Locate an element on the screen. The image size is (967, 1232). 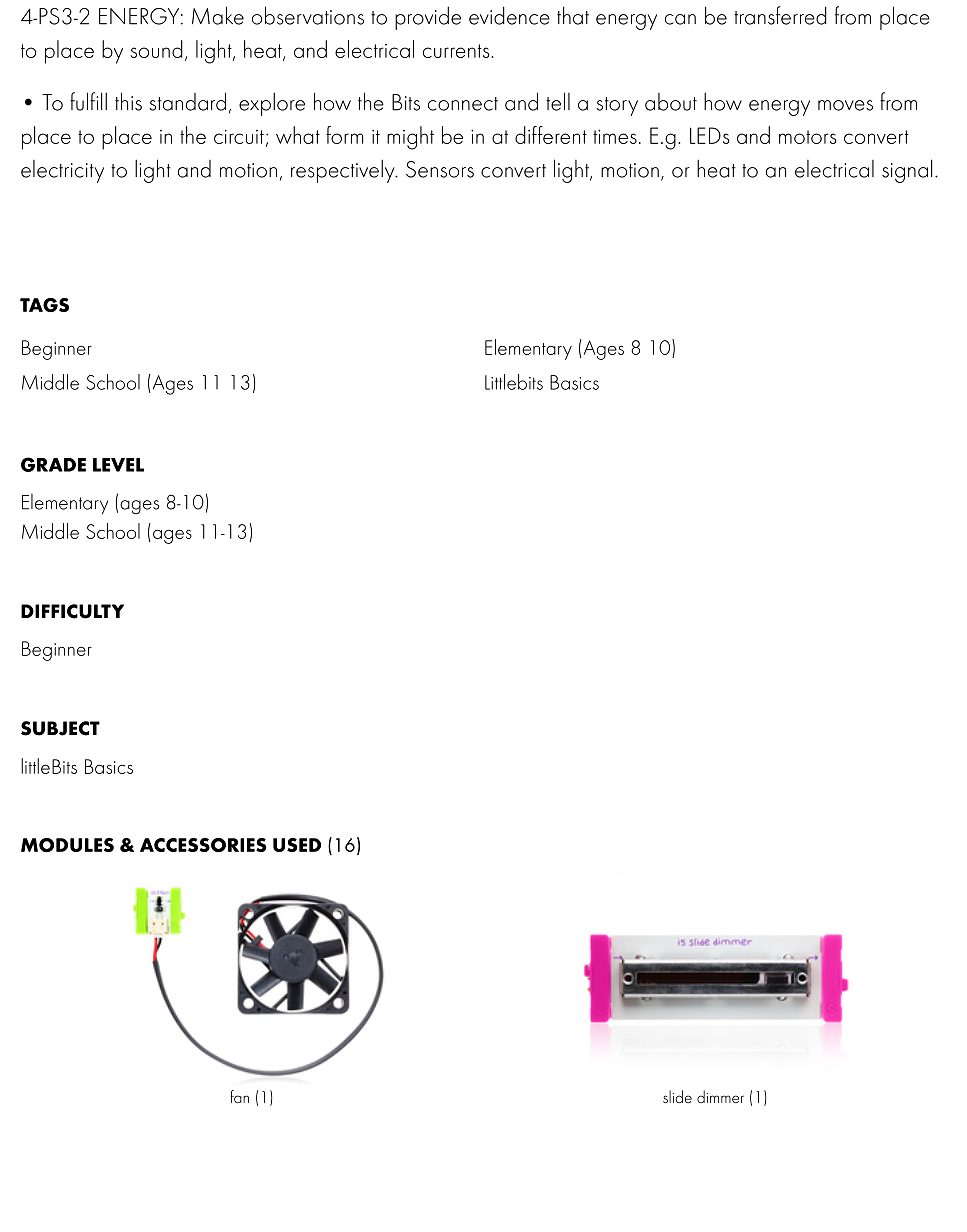
transferred is located at coordinates (780, 15).
